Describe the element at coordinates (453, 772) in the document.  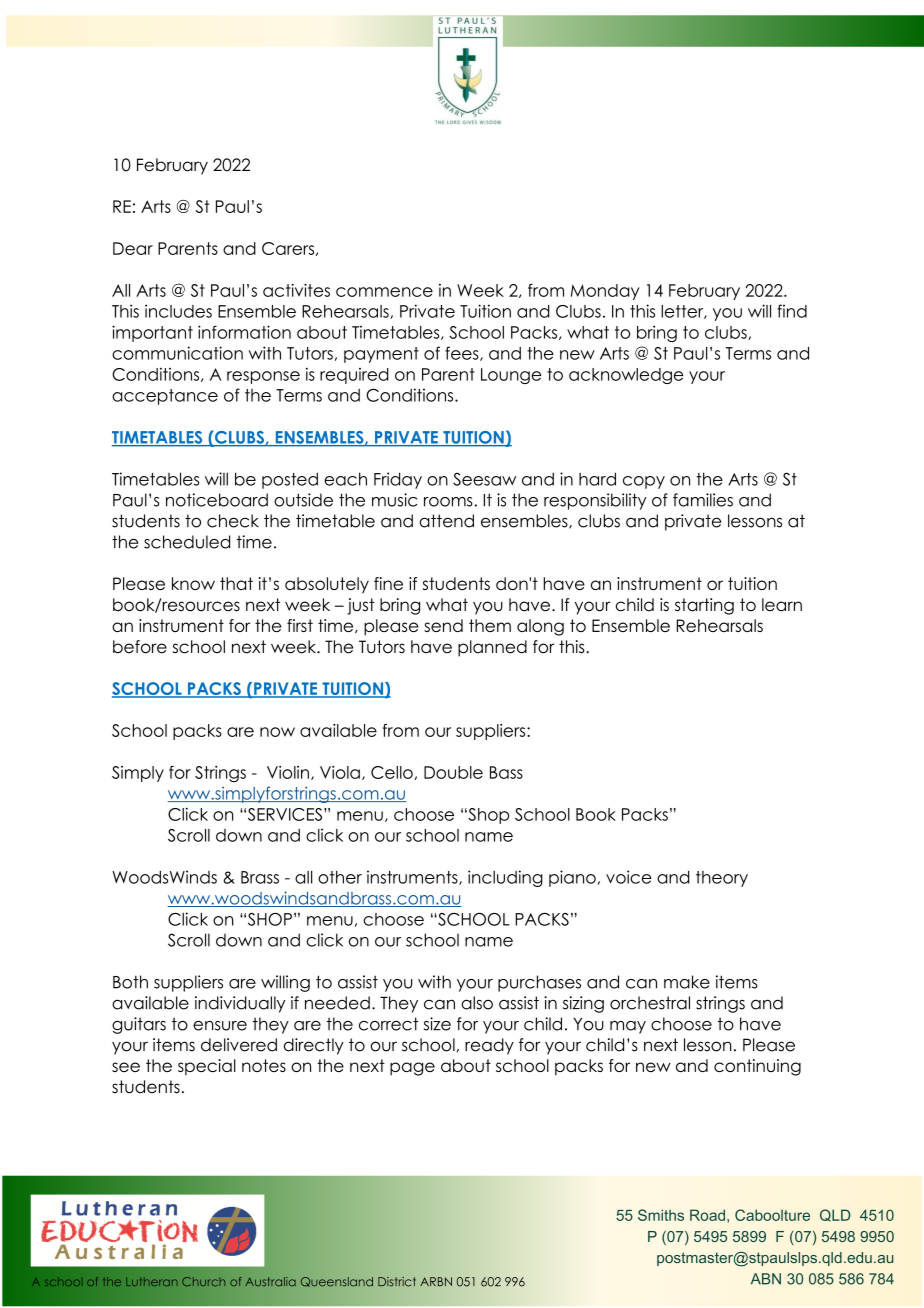
I see `Double` at that location.
